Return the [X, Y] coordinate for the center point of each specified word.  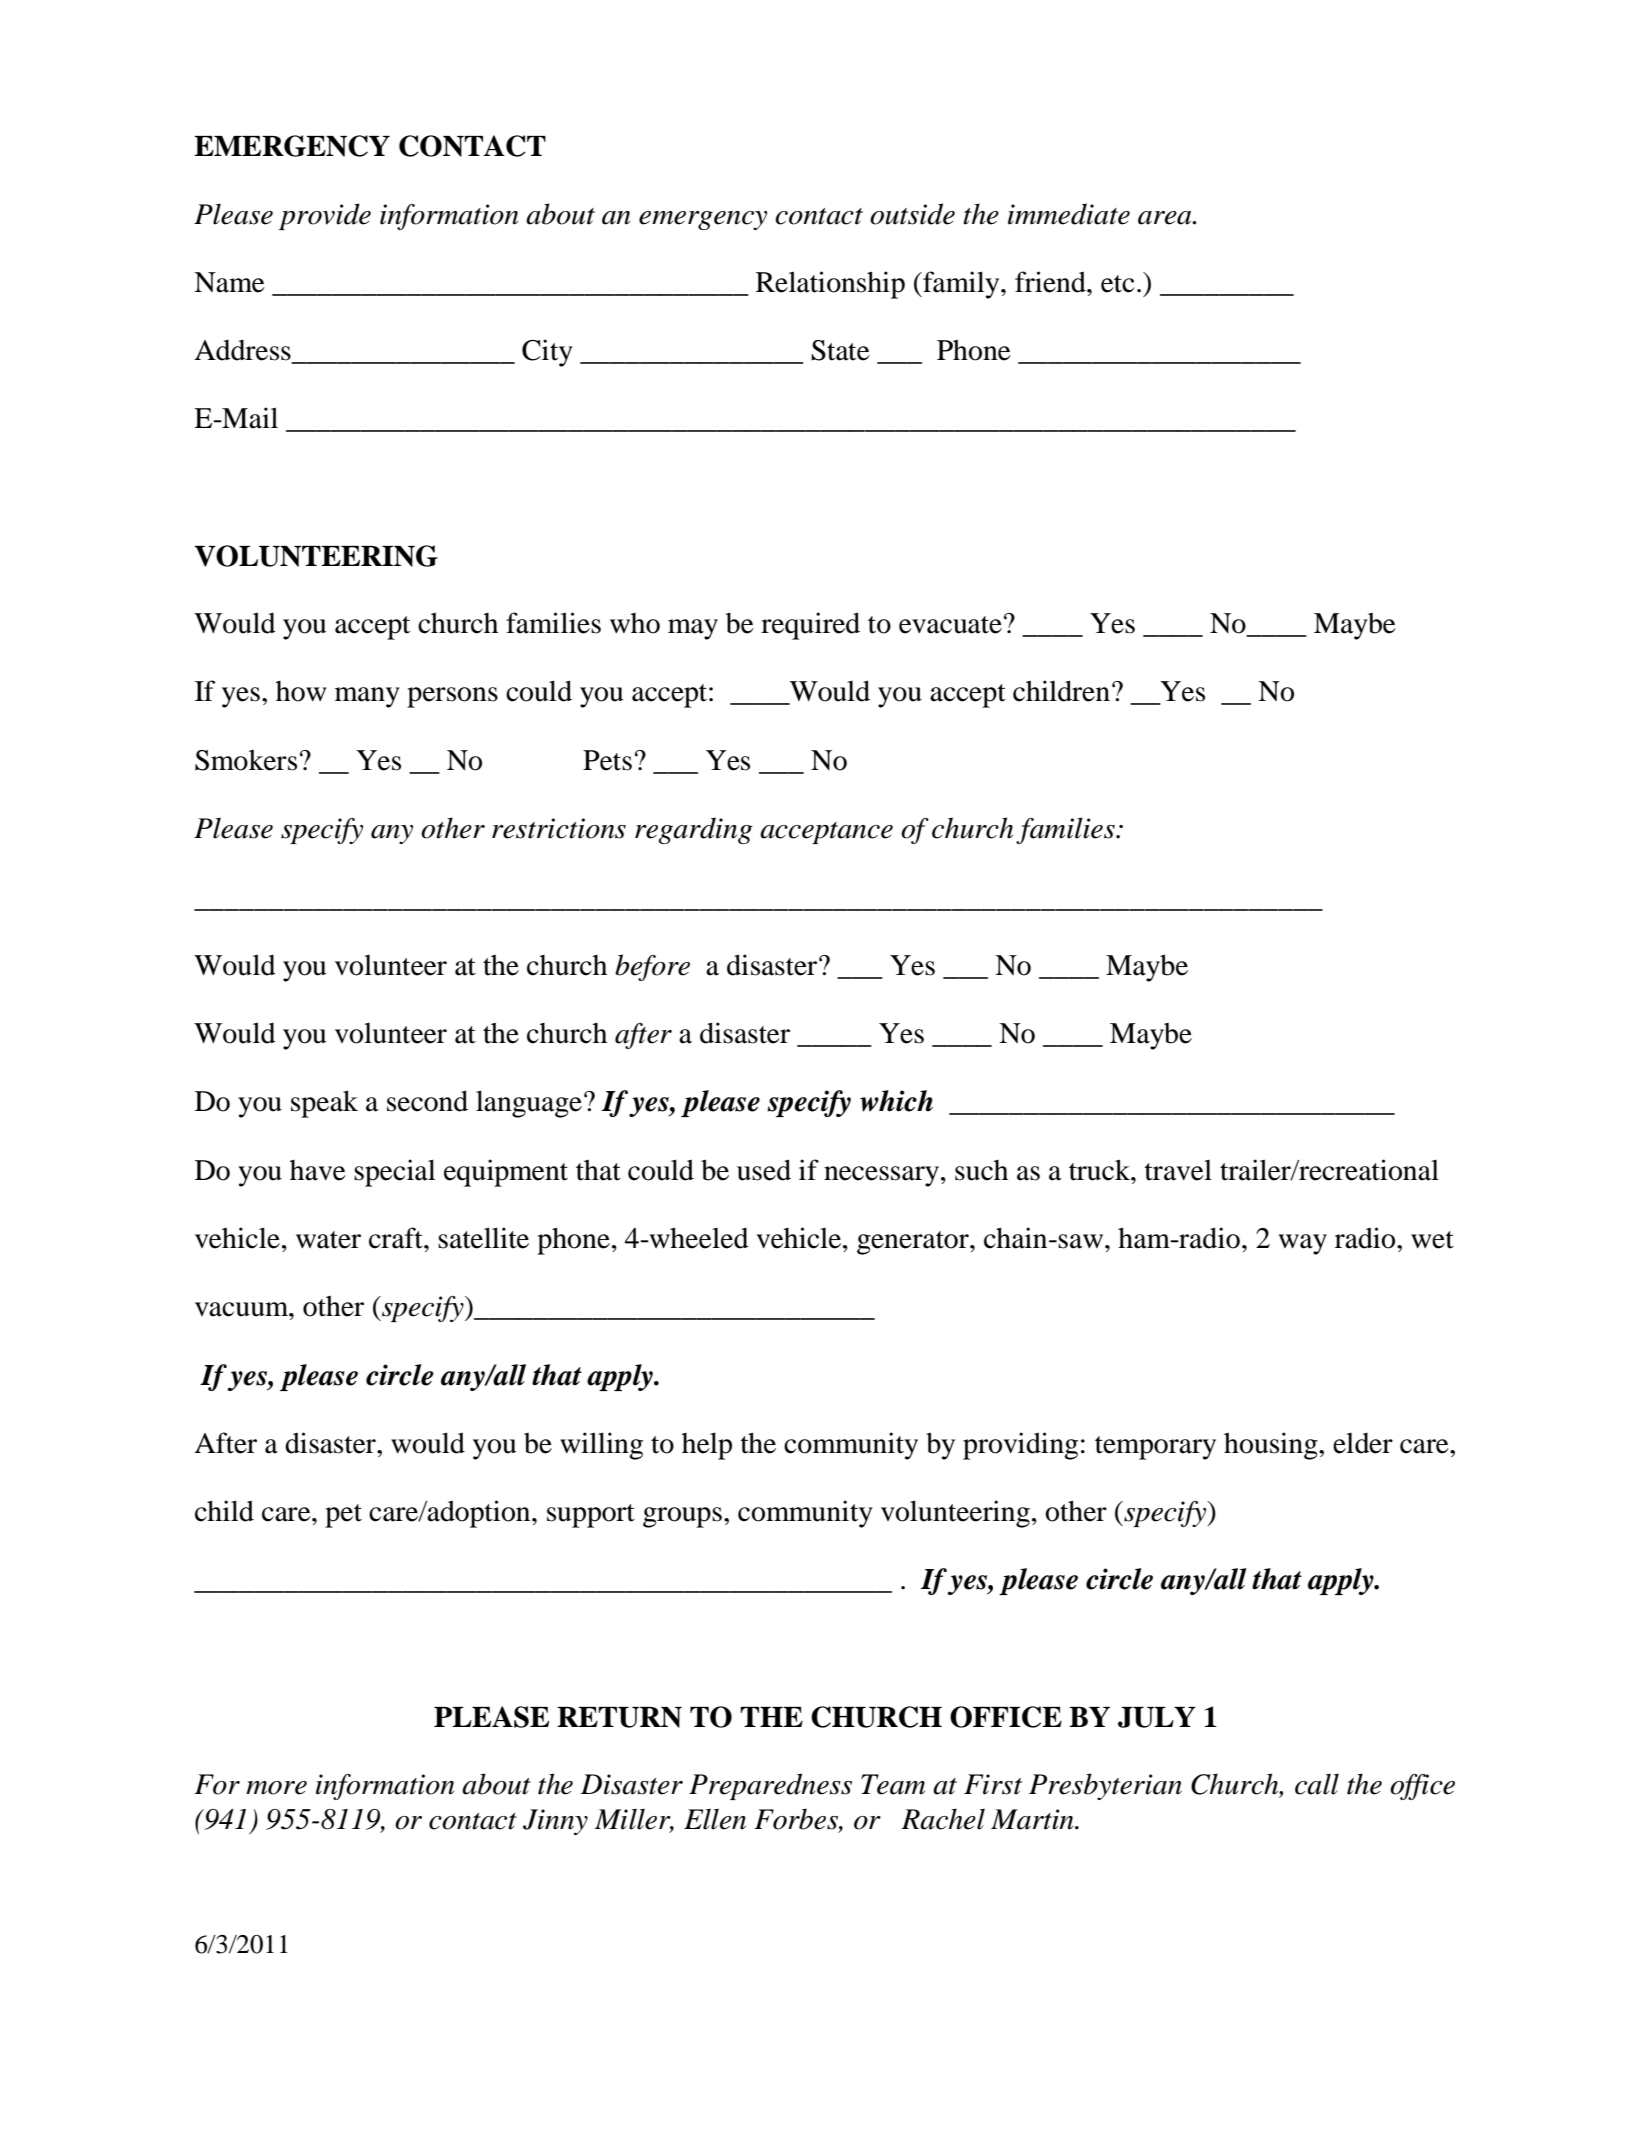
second [427, 1101]
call [1317, 1784]
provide [325, 216]
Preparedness [770, 1786]
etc [1117, 284]
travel [1178, 1170]
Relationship [830, 285]
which [896, 1101]
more [276, 1788]
